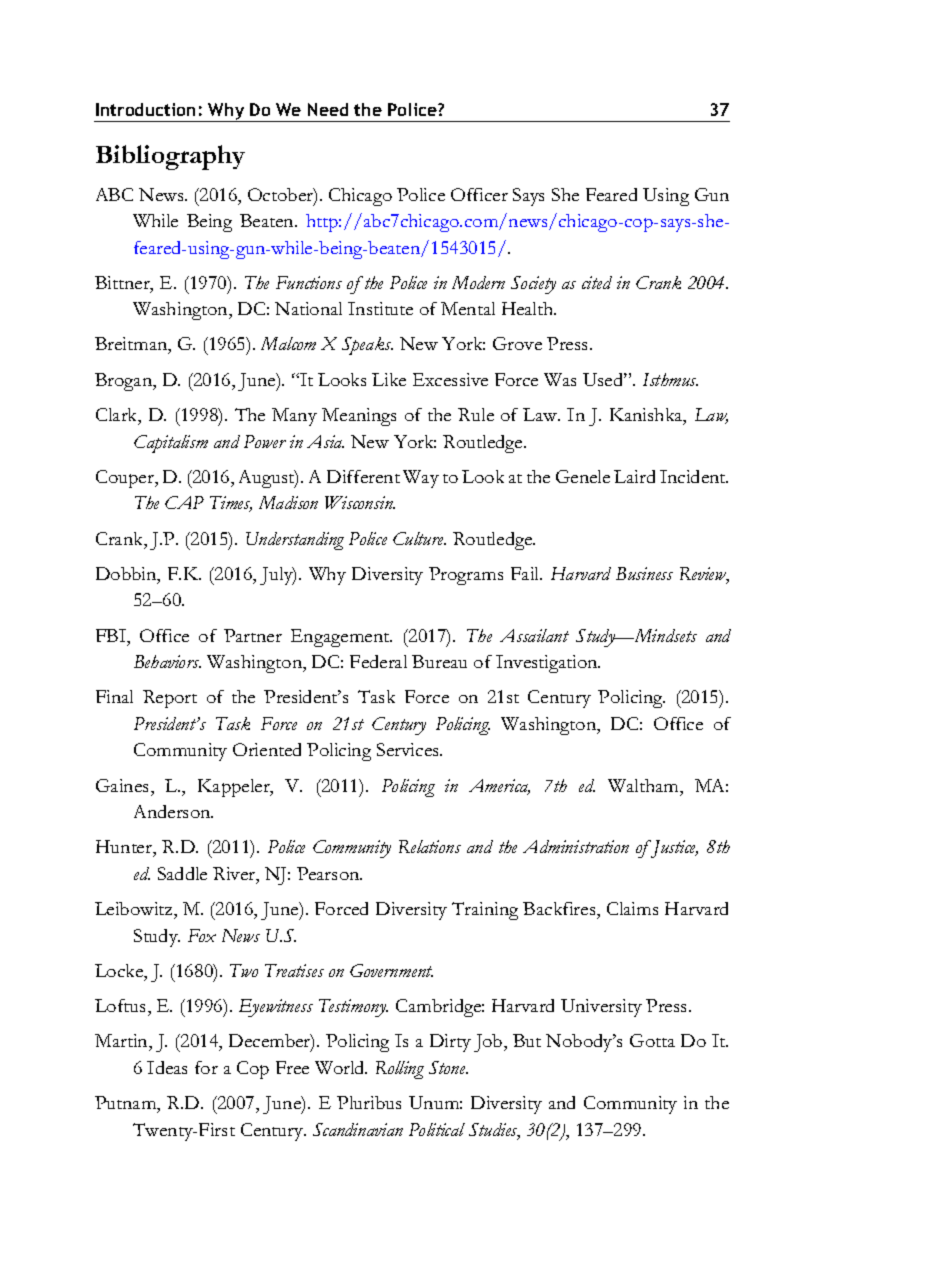  I want to click on Need, so click(328, 109).
